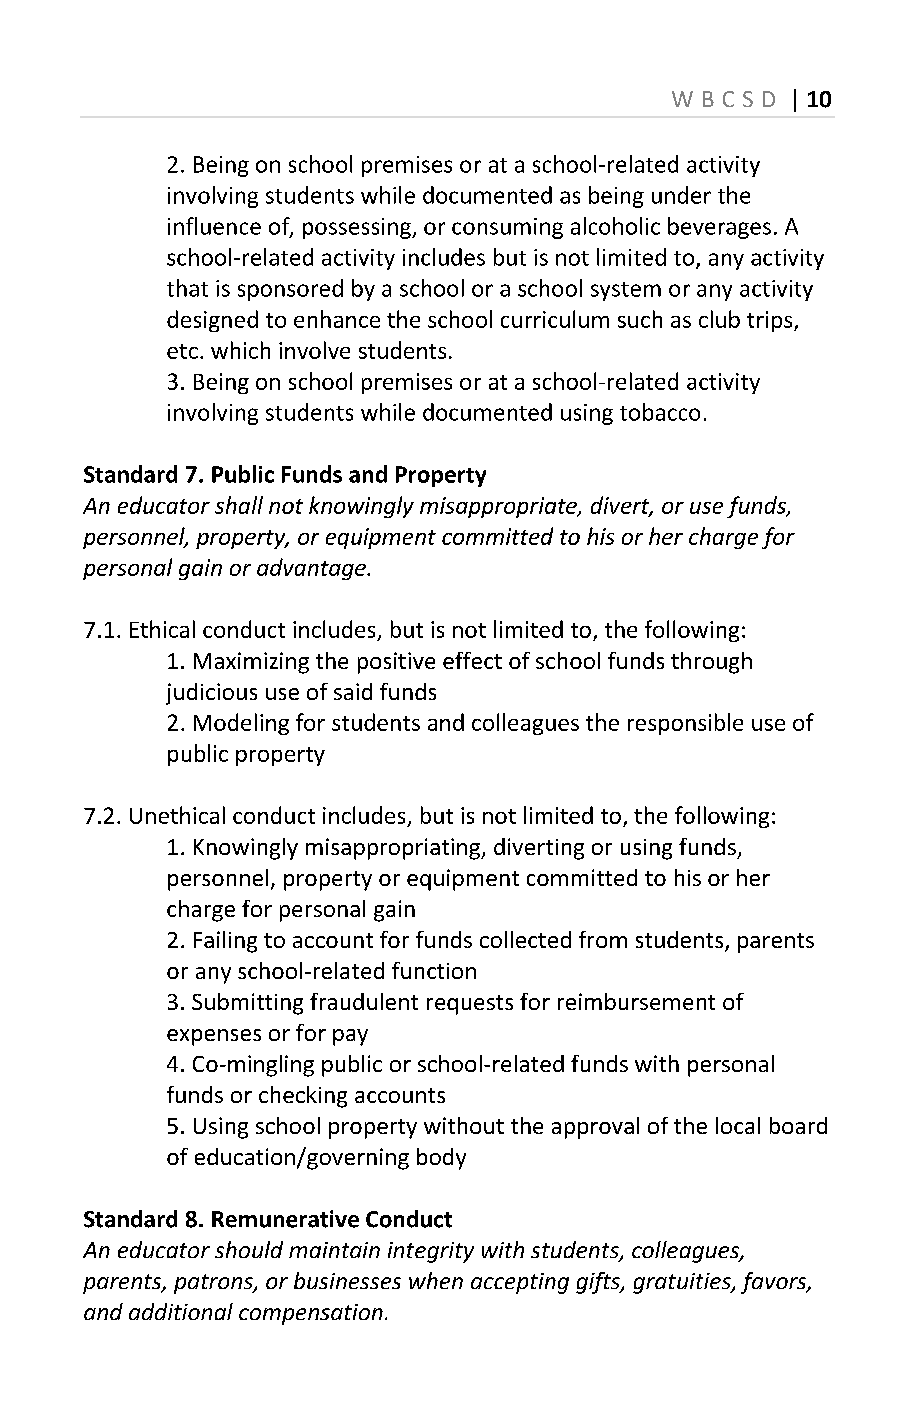 The image size is (915, 1414). I want to click on beverages, so click(719, 228).
